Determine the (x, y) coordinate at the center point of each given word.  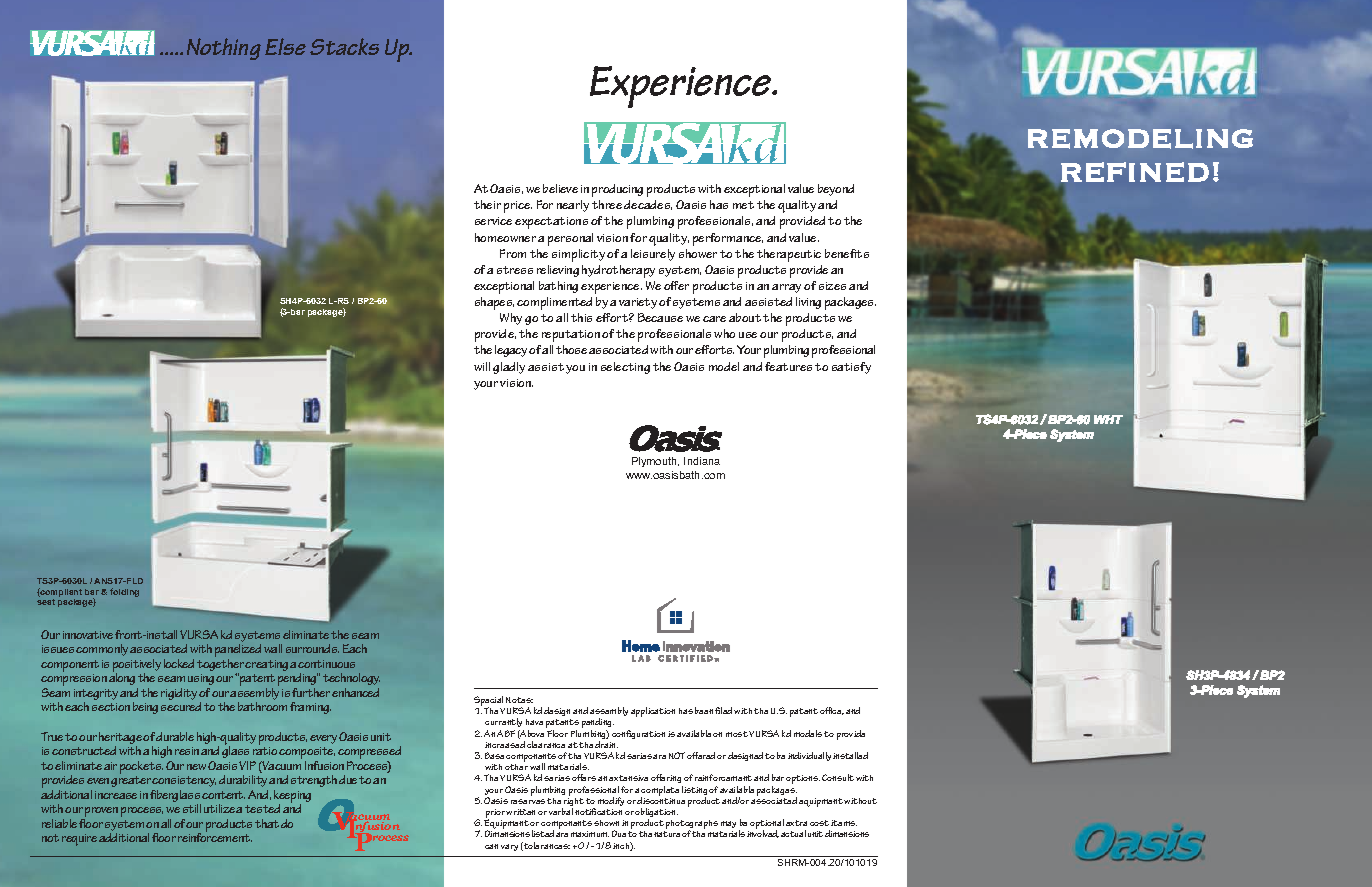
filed (723, 710)
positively (137, 667)
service (493, 221)
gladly (509, 368)
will (482, 366)
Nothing (224, 49)
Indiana (702, 461)
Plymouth (655, 462)
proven (101, 813)
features (788, 366)
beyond (836, 190)
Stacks (344, 46)
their (487, 204)
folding (124, 592)
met (743, 205)
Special (489, 702)
